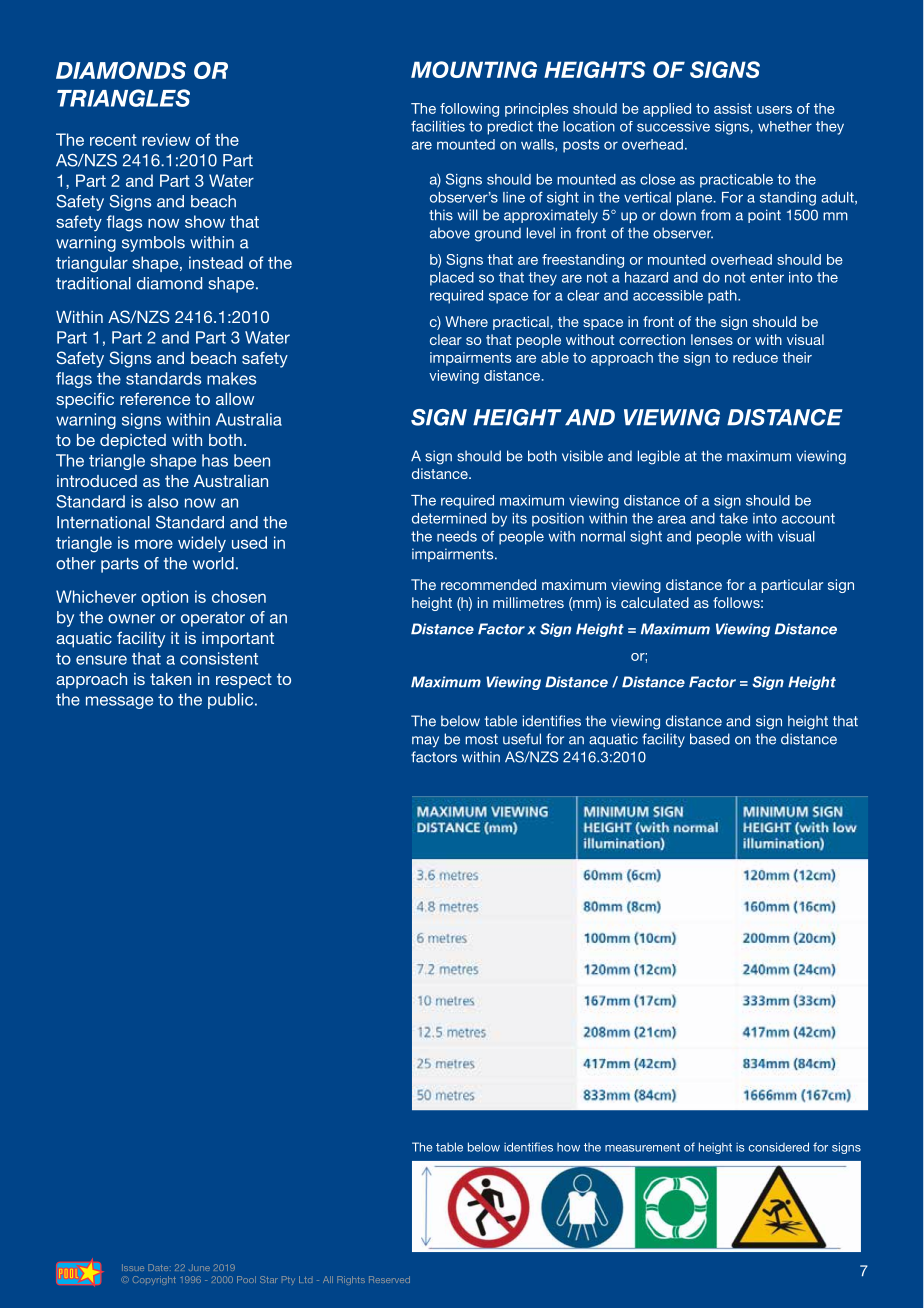 This screenshot has width=924, height=1308. I want to click on message, so click(119, 702).
